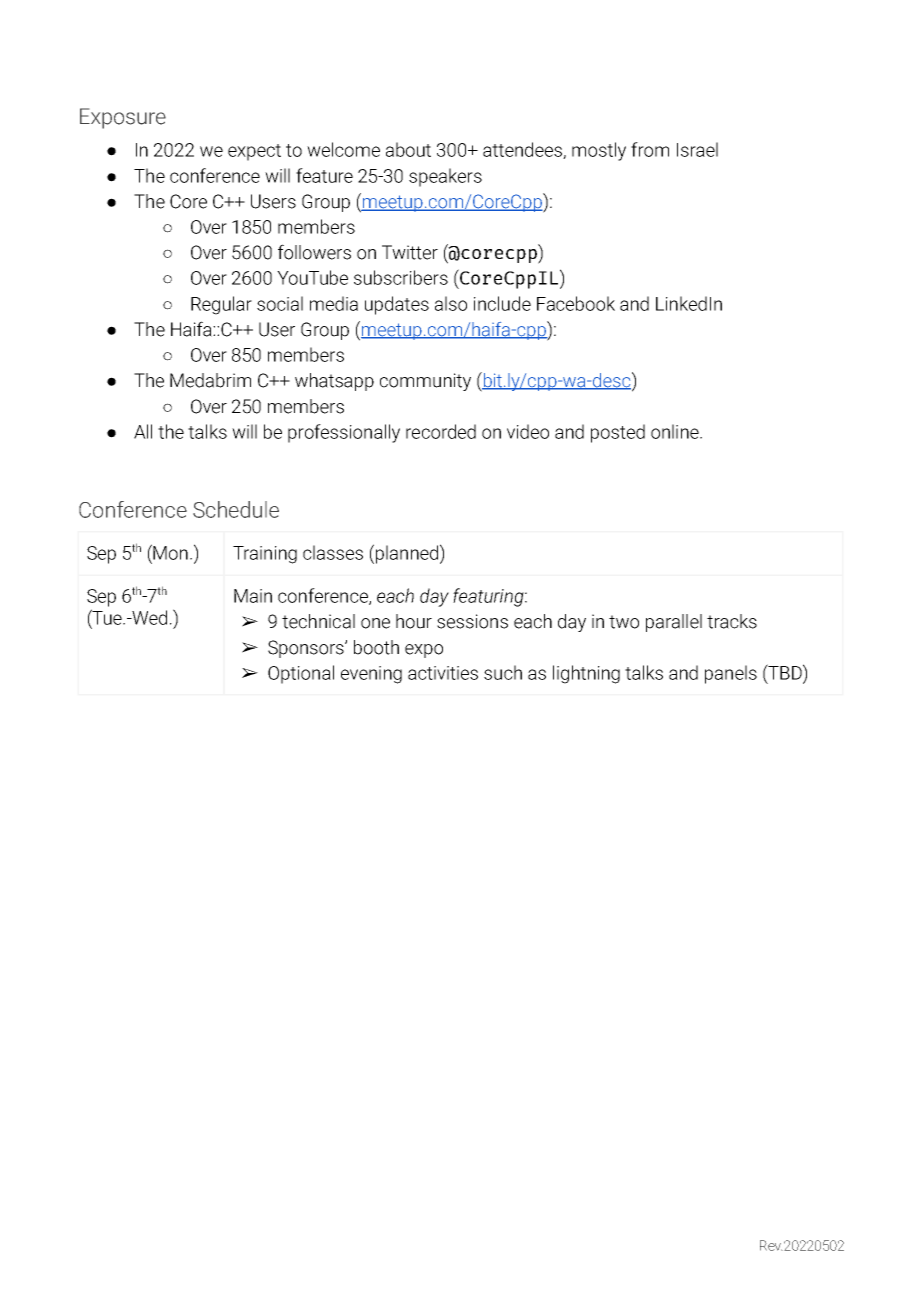 This screenshot has width=924, height=1307. I want to click on Optional, so click(301, 674).
